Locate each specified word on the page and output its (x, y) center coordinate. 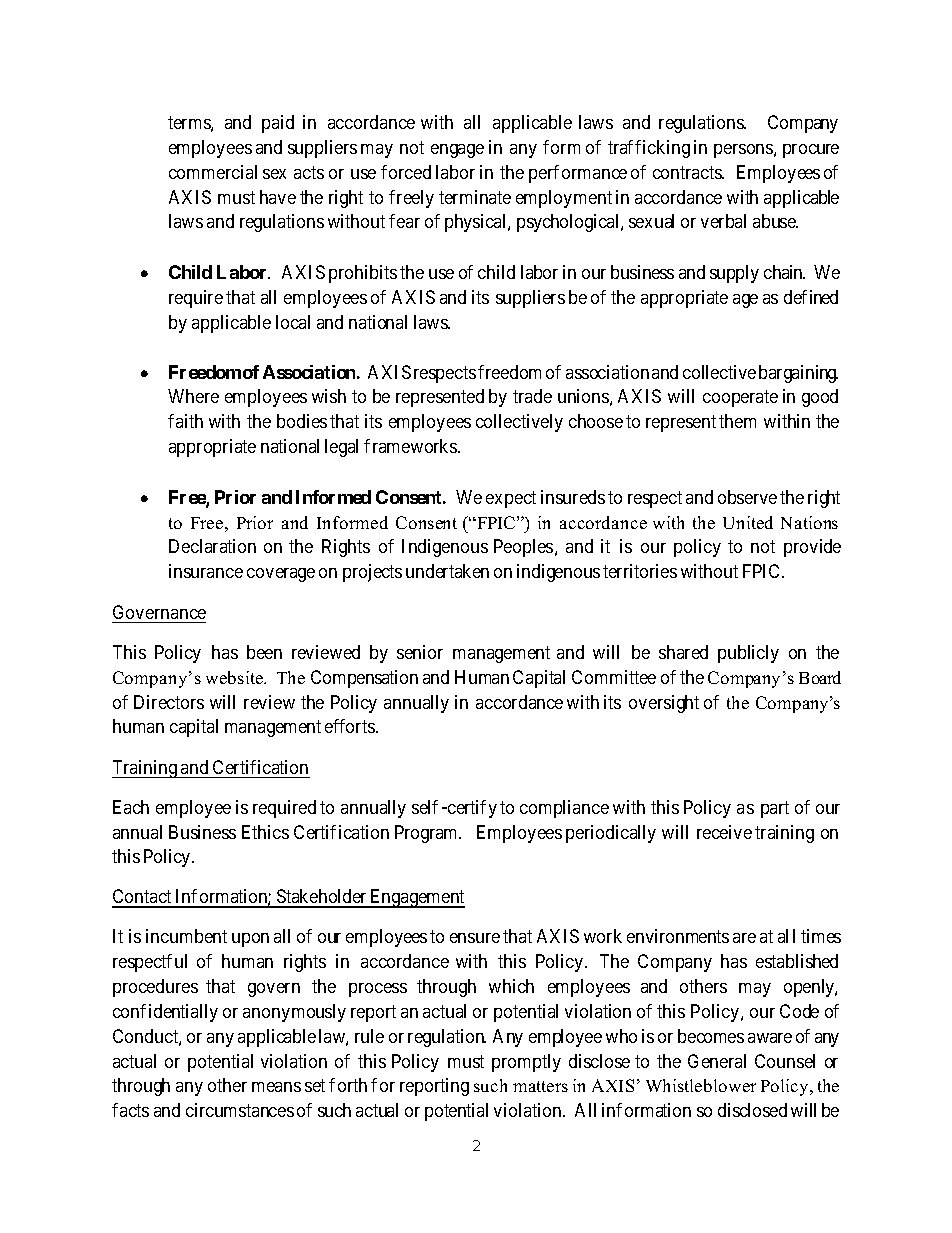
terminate (475, 197)
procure (811, 151)
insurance (206, 571)
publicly (748, 654)
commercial (213, 172)
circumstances (240, 1110)
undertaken (447, 571)
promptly (526, 1063)
